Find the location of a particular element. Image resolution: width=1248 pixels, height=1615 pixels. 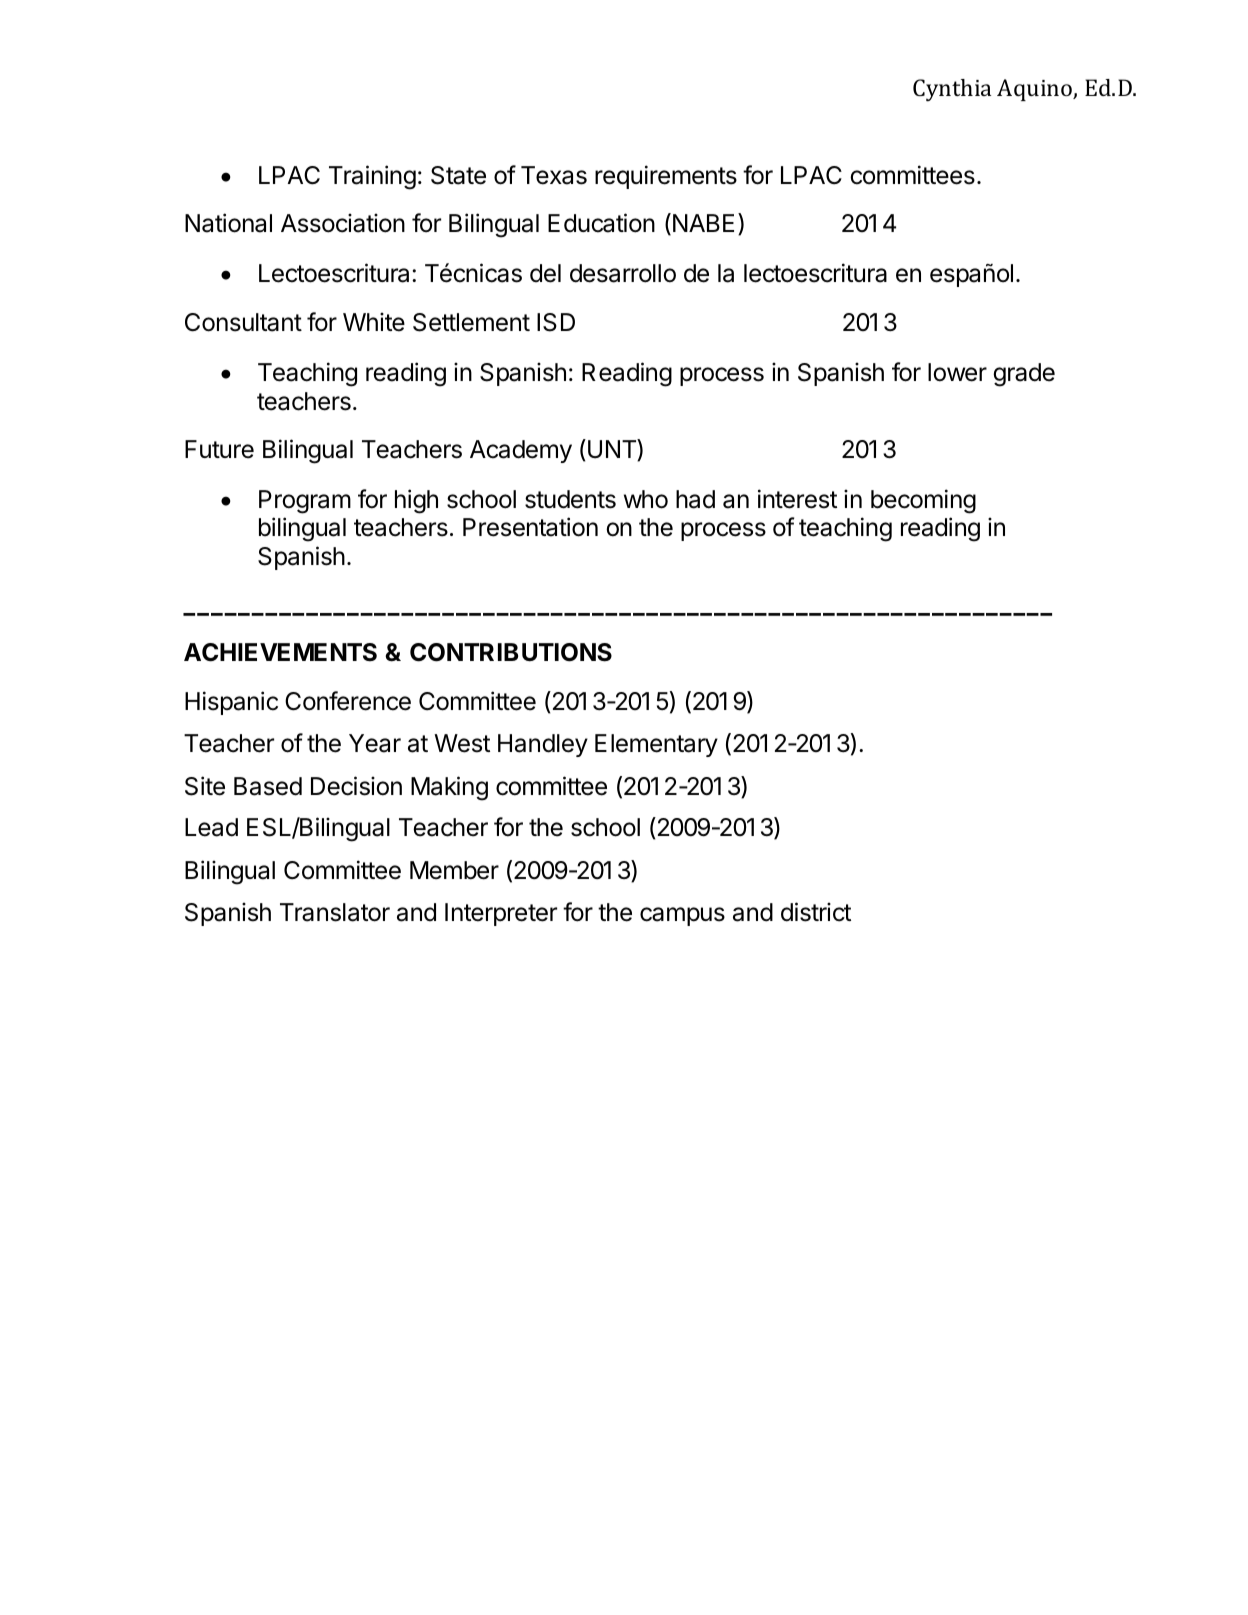

becoming is located at coordinates (923, 501).
